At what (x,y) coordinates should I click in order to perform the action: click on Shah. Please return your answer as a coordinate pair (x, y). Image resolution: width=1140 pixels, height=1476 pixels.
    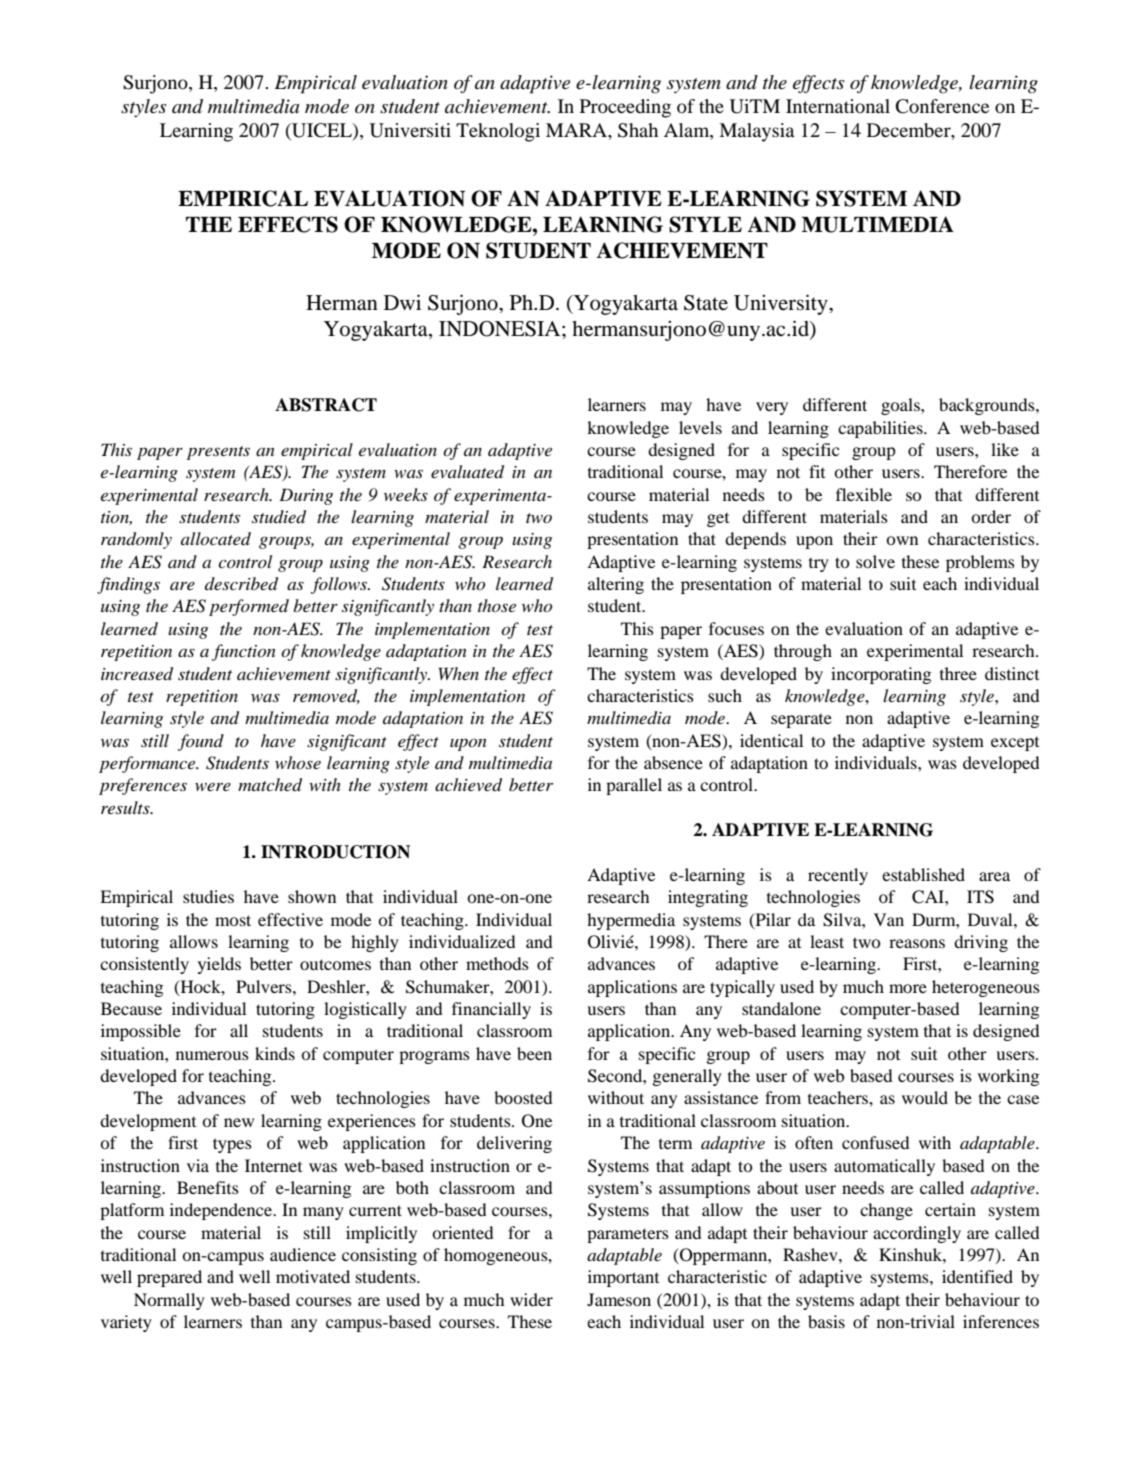
    Looking at the image, I should click on (638, 130).
